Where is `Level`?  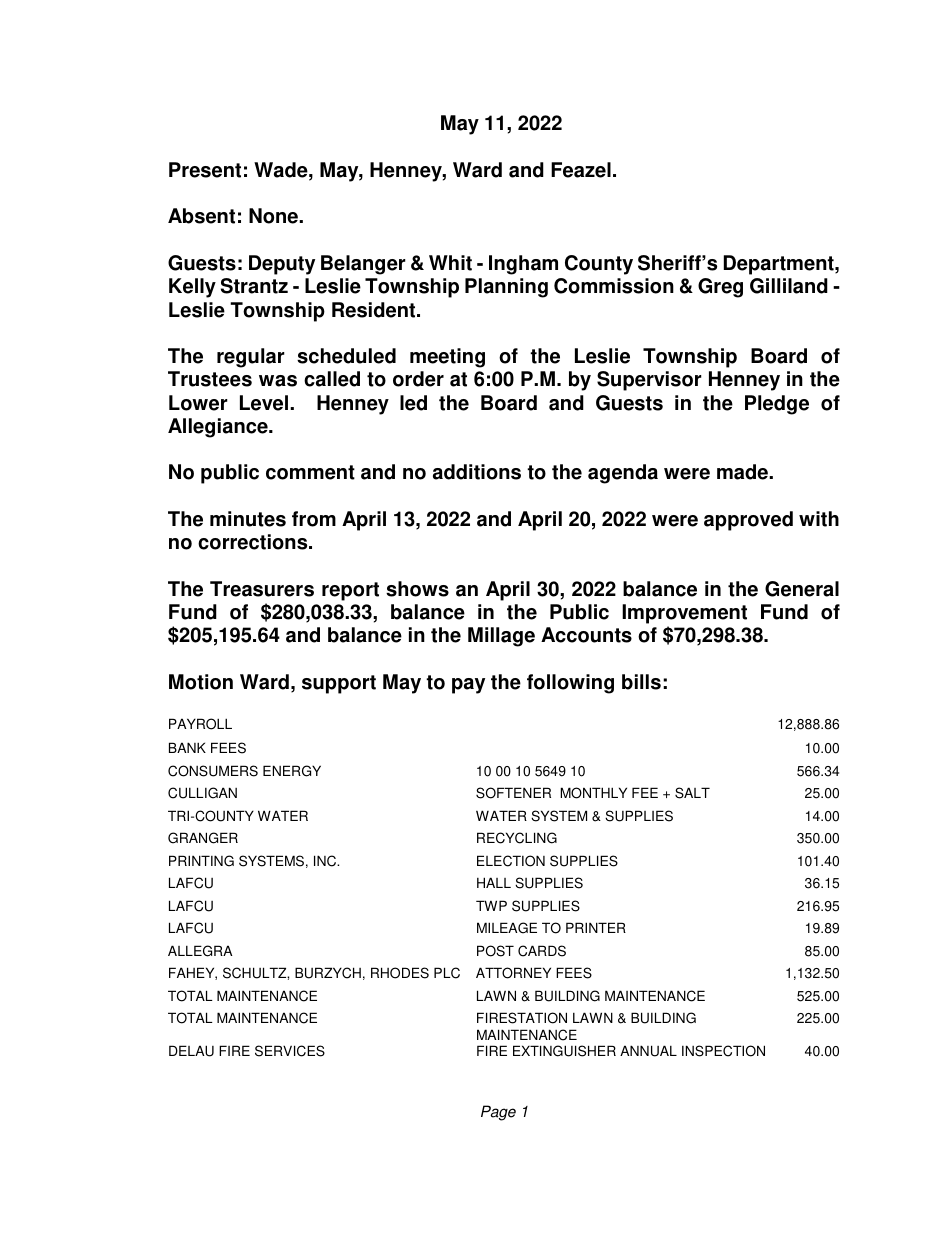
Level is located at coordinates (265, 403).
